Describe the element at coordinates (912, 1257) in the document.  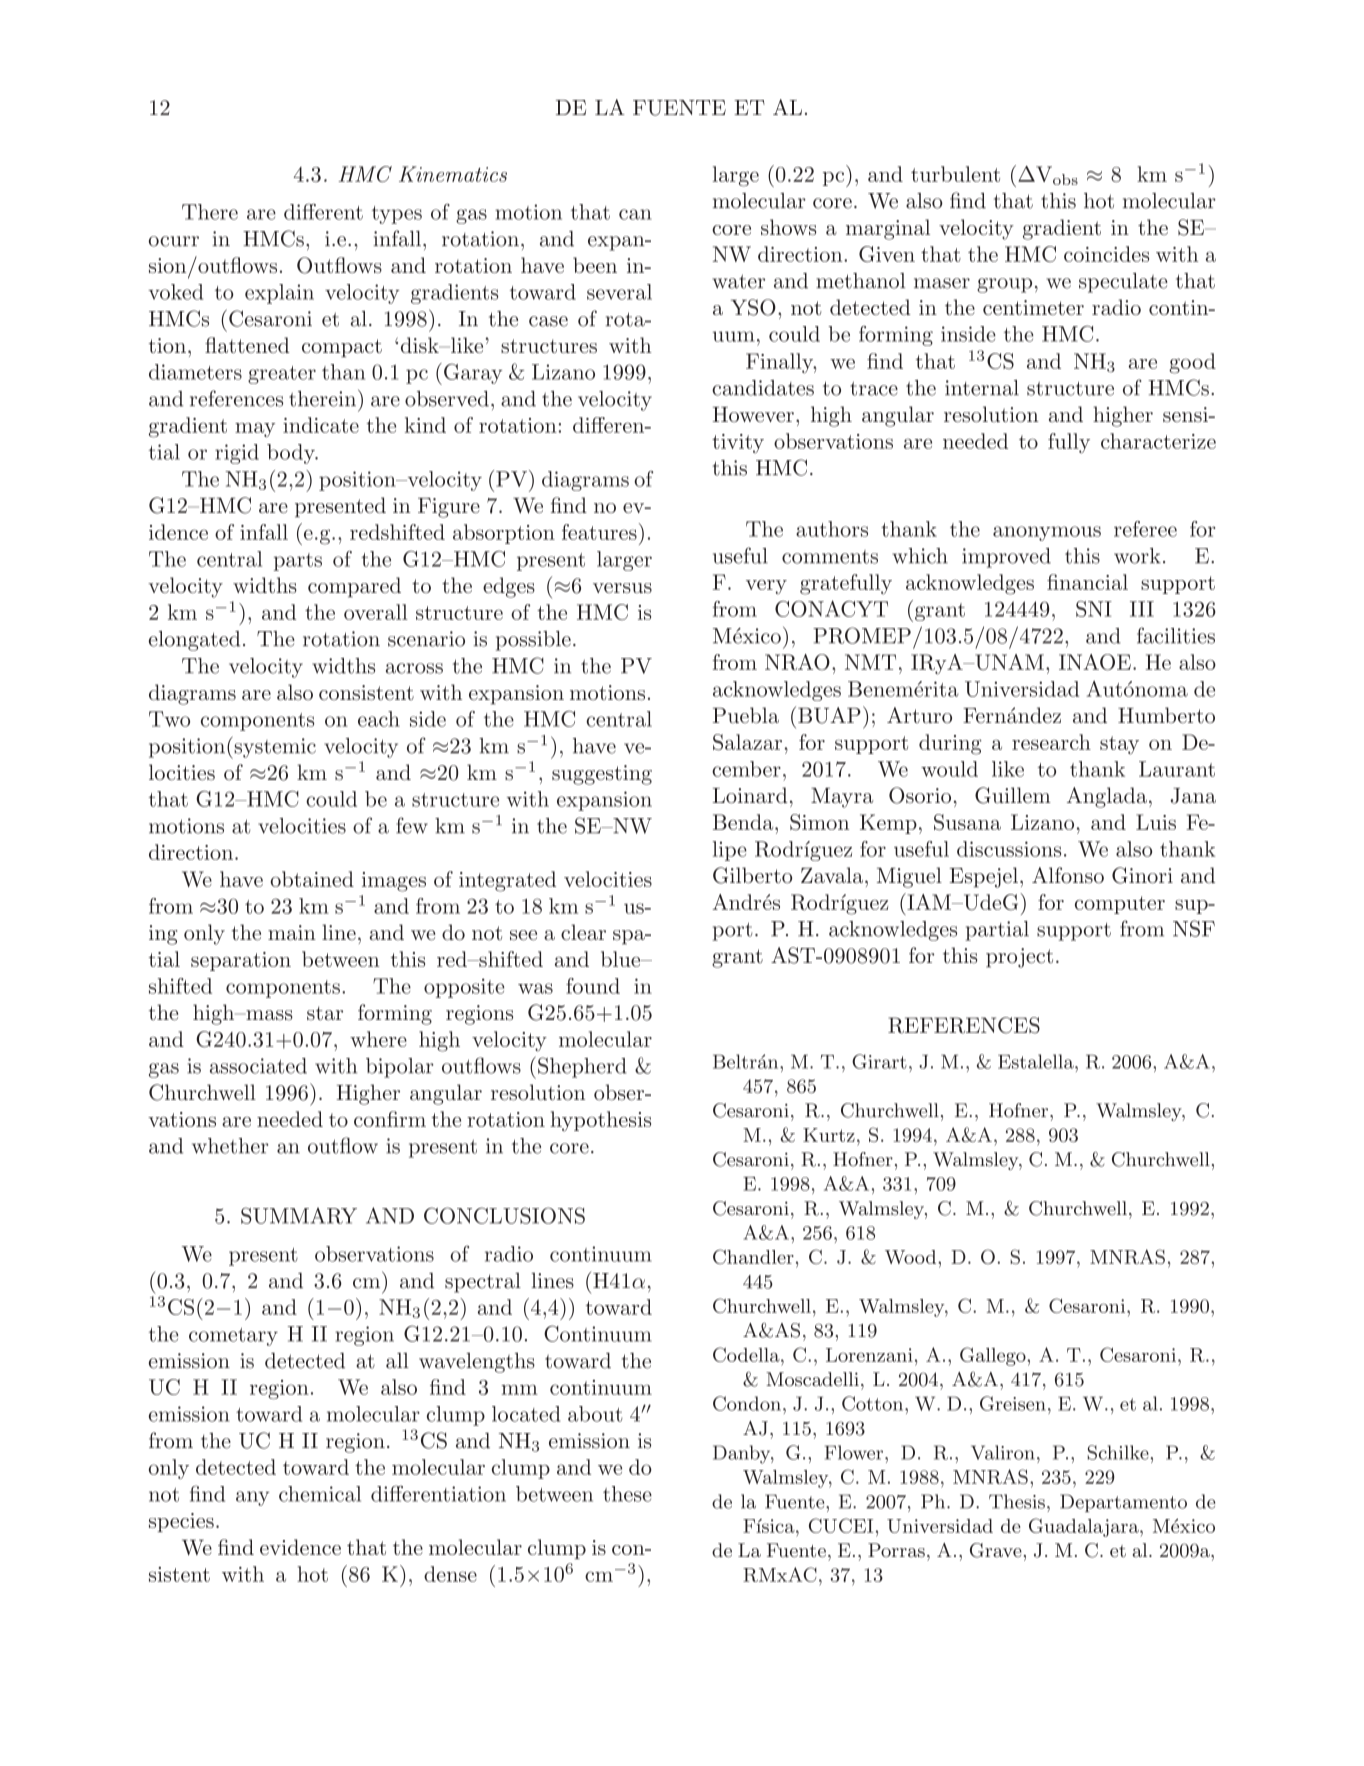
I see `Wood` at that location.
